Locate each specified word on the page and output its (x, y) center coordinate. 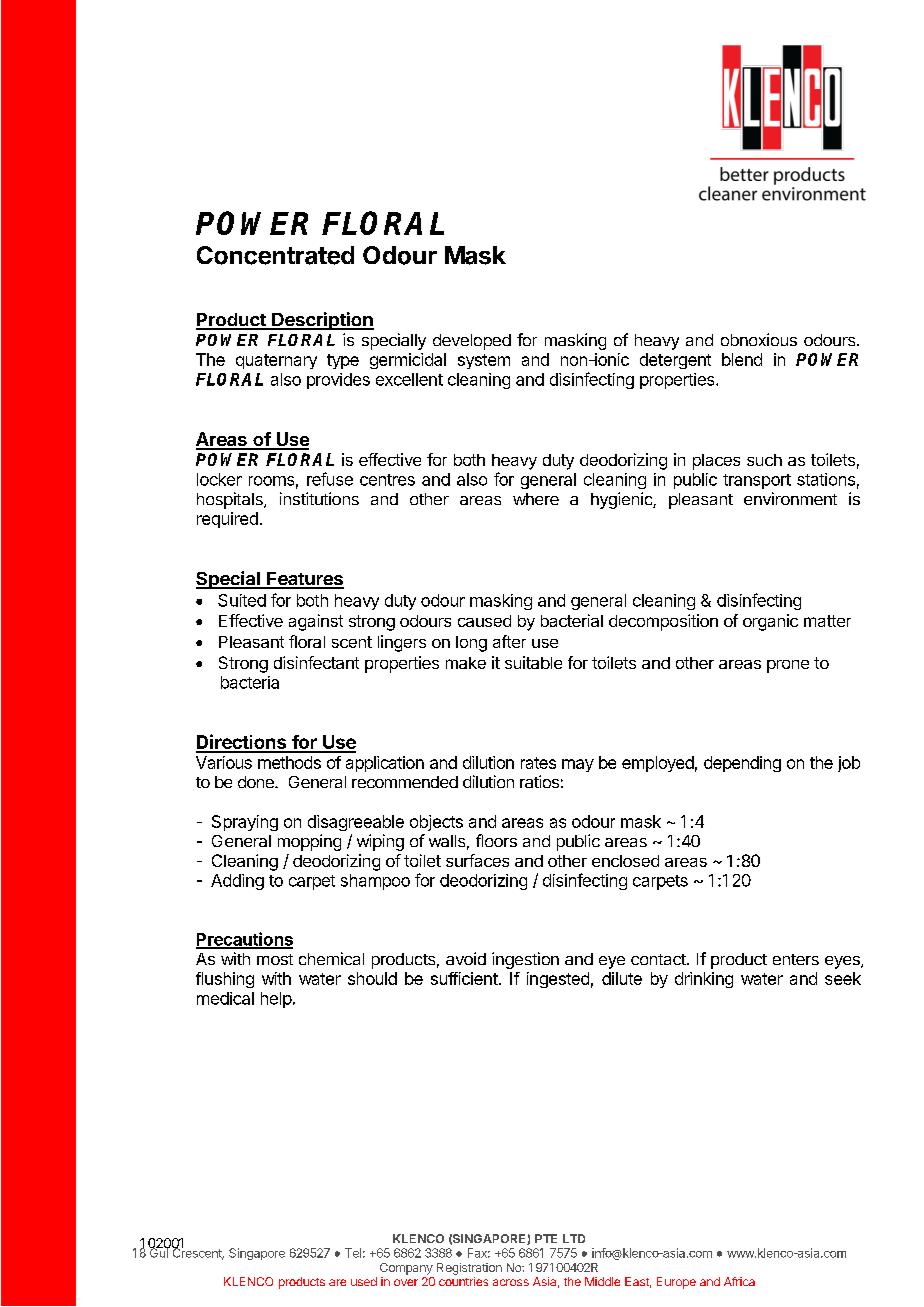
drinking (704, 980)
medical (225, 998)
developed (472, 342)
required (227, 520)
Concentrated (275, 255)
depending (742, 764)
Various (224, 762)
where (536, 499)
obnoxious (759, 339)
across (511, 1282)
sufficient (464, 978)
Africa (739, 1281)
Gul (159, 1252)
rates (538, 763)
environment (790, 498)
